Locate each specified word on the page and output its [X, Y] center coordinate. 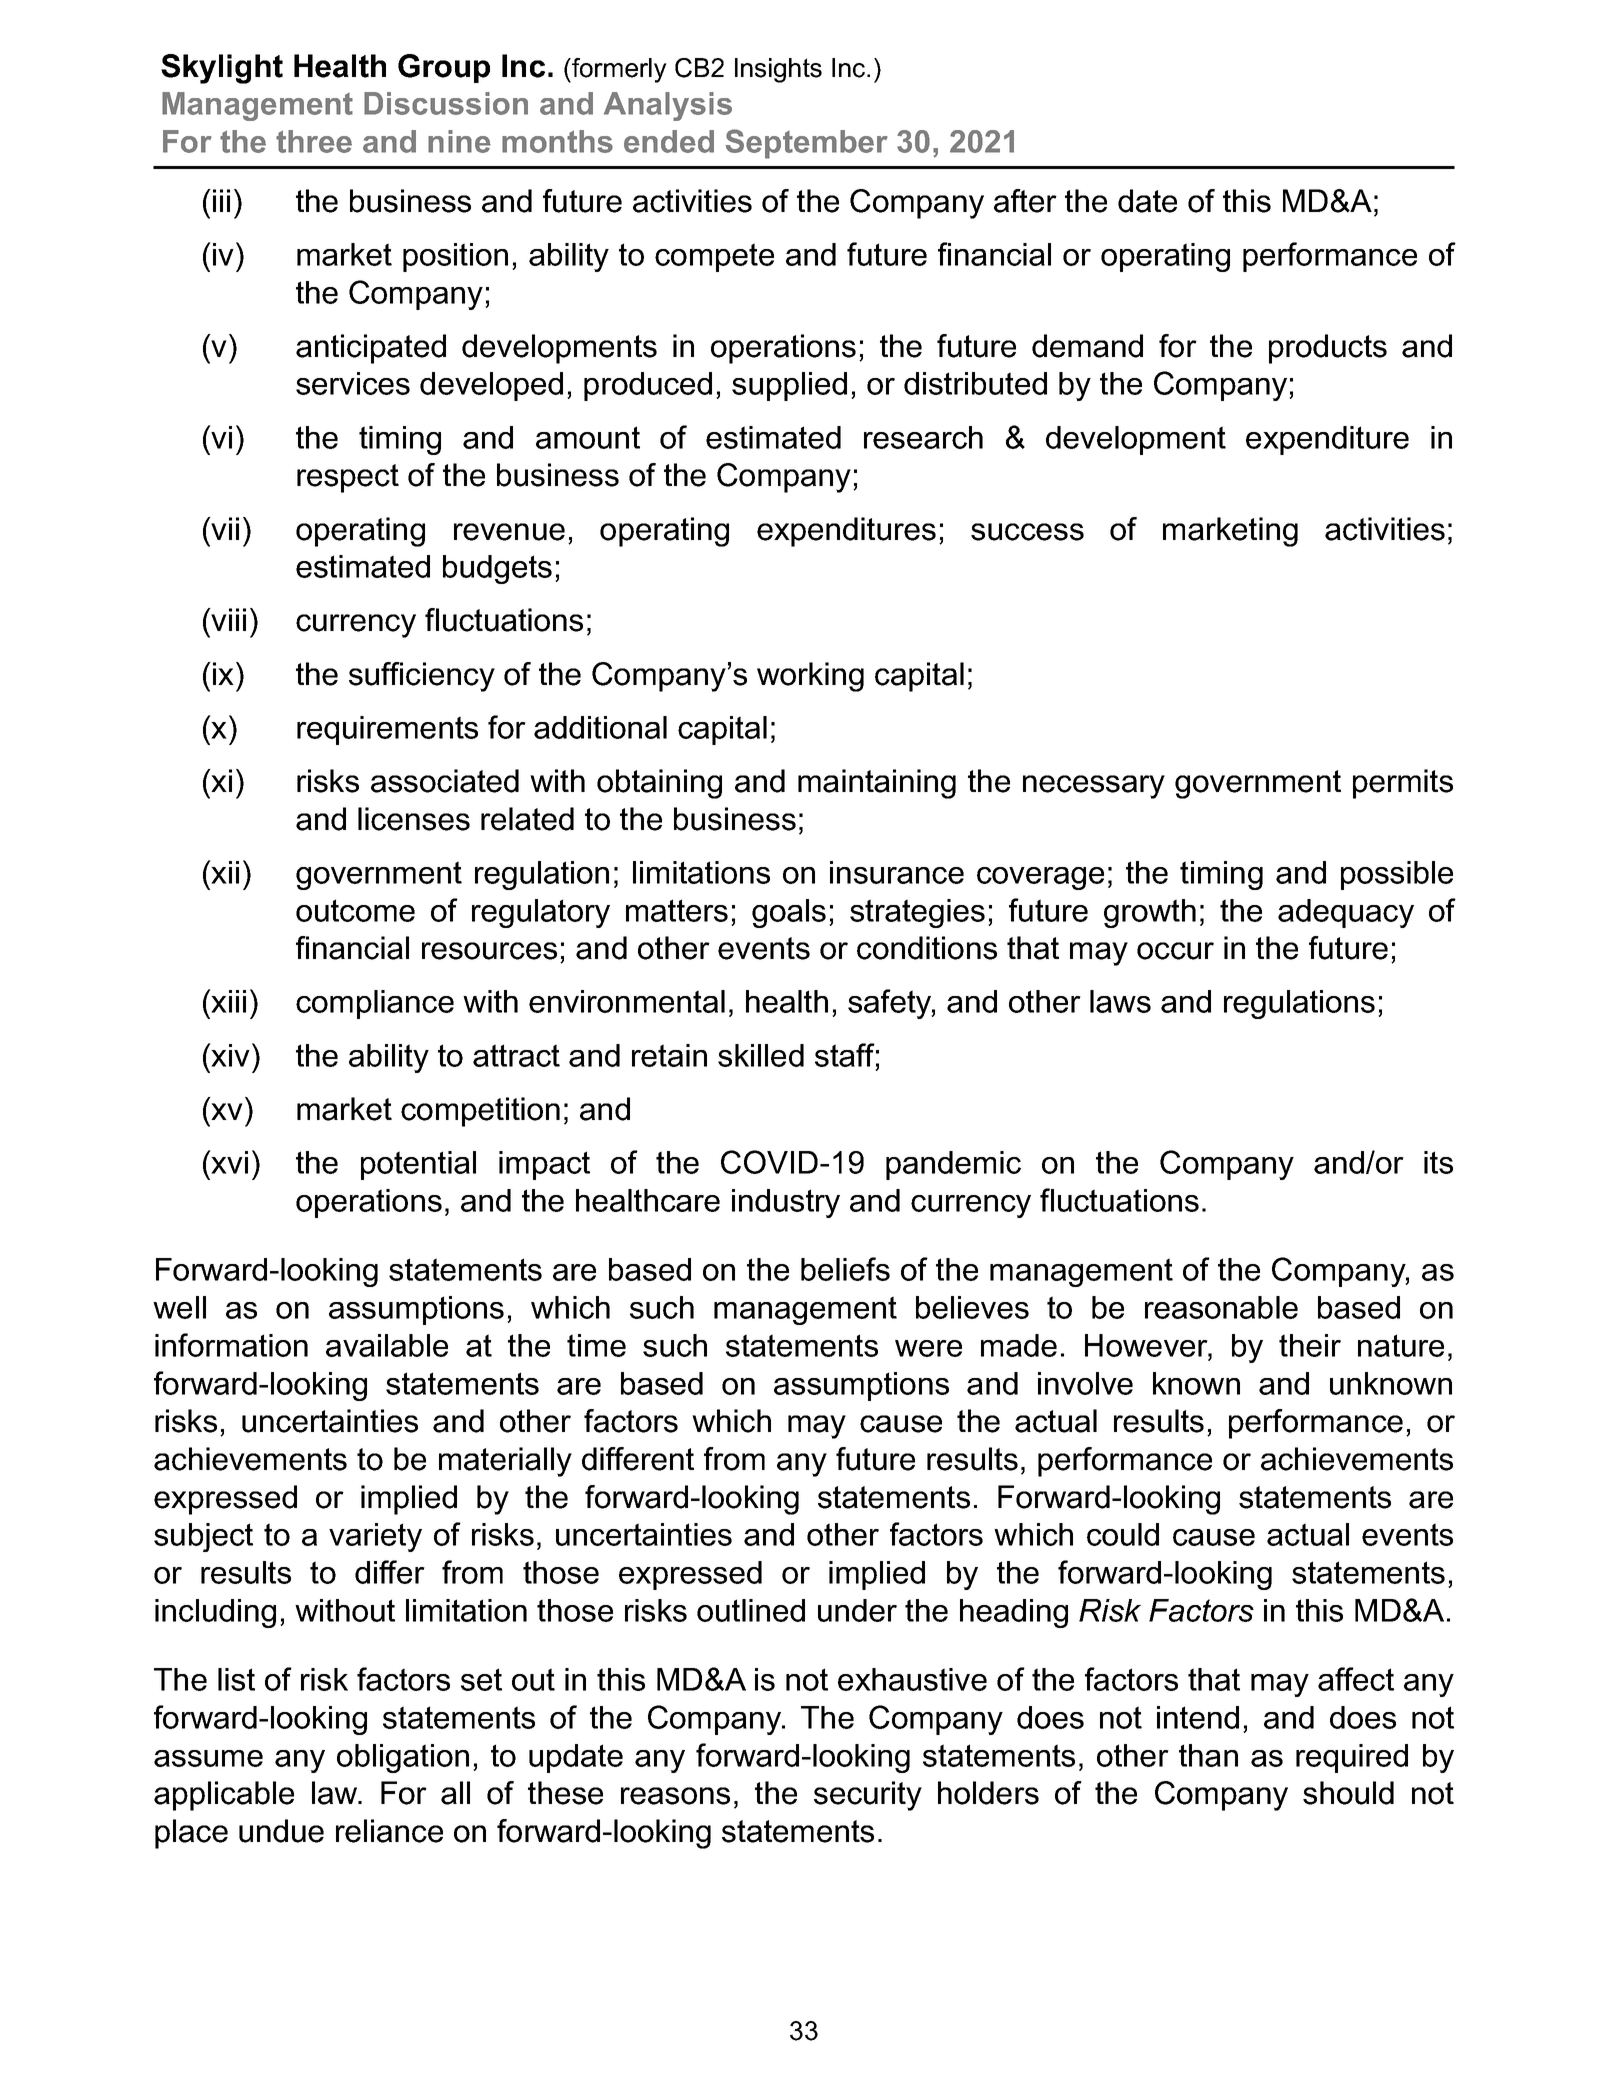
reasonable [1221, 1307]
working [810, 677]
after [1025, 201]
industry [786, 1203]
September [806, 144]
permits [1403, 784]
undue [281, 1831]
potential [418, 1165]
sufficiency [422, 677]
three [314, 141]
